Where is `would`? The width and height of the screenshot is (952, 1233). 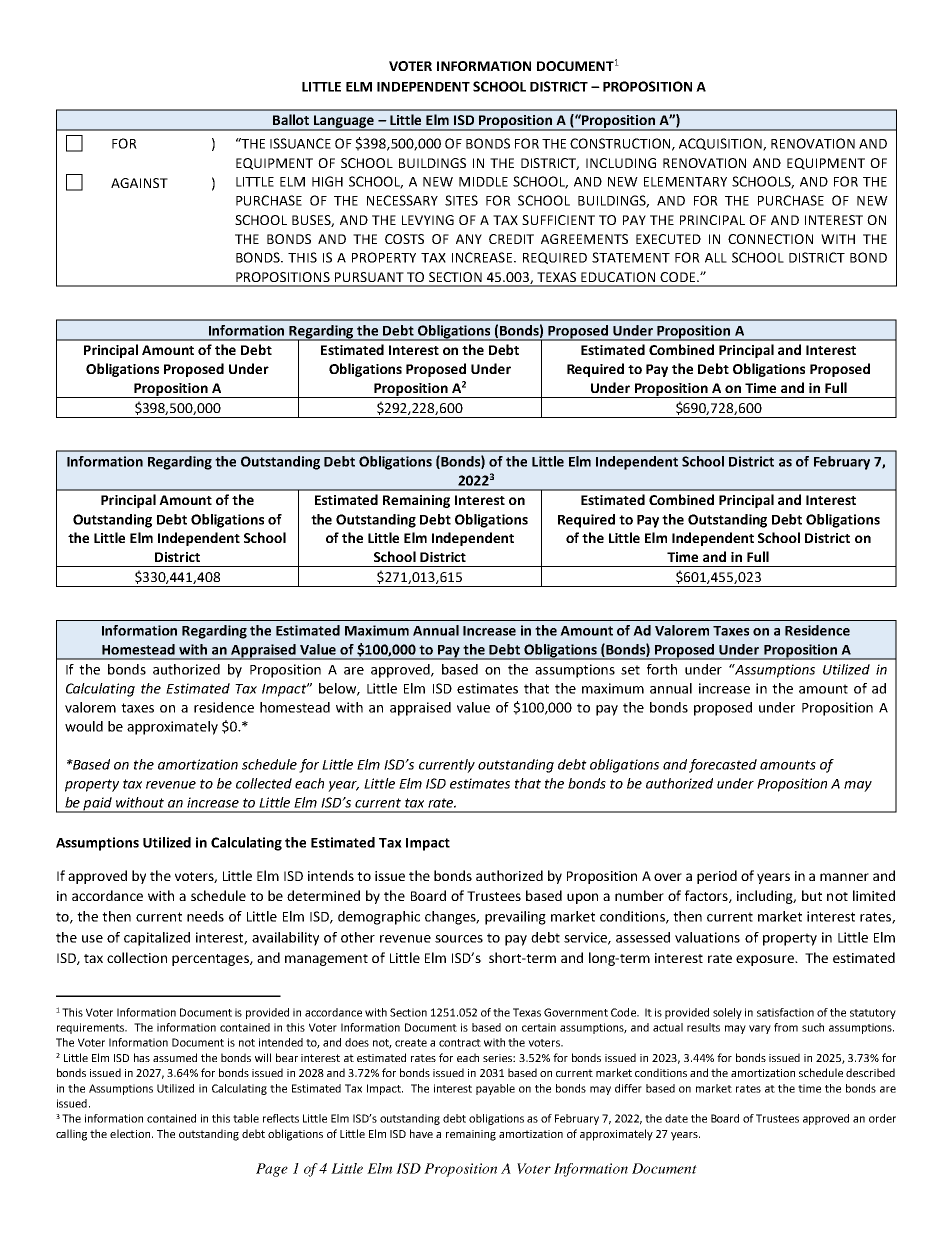 would is located at coordinates (84, 726).
